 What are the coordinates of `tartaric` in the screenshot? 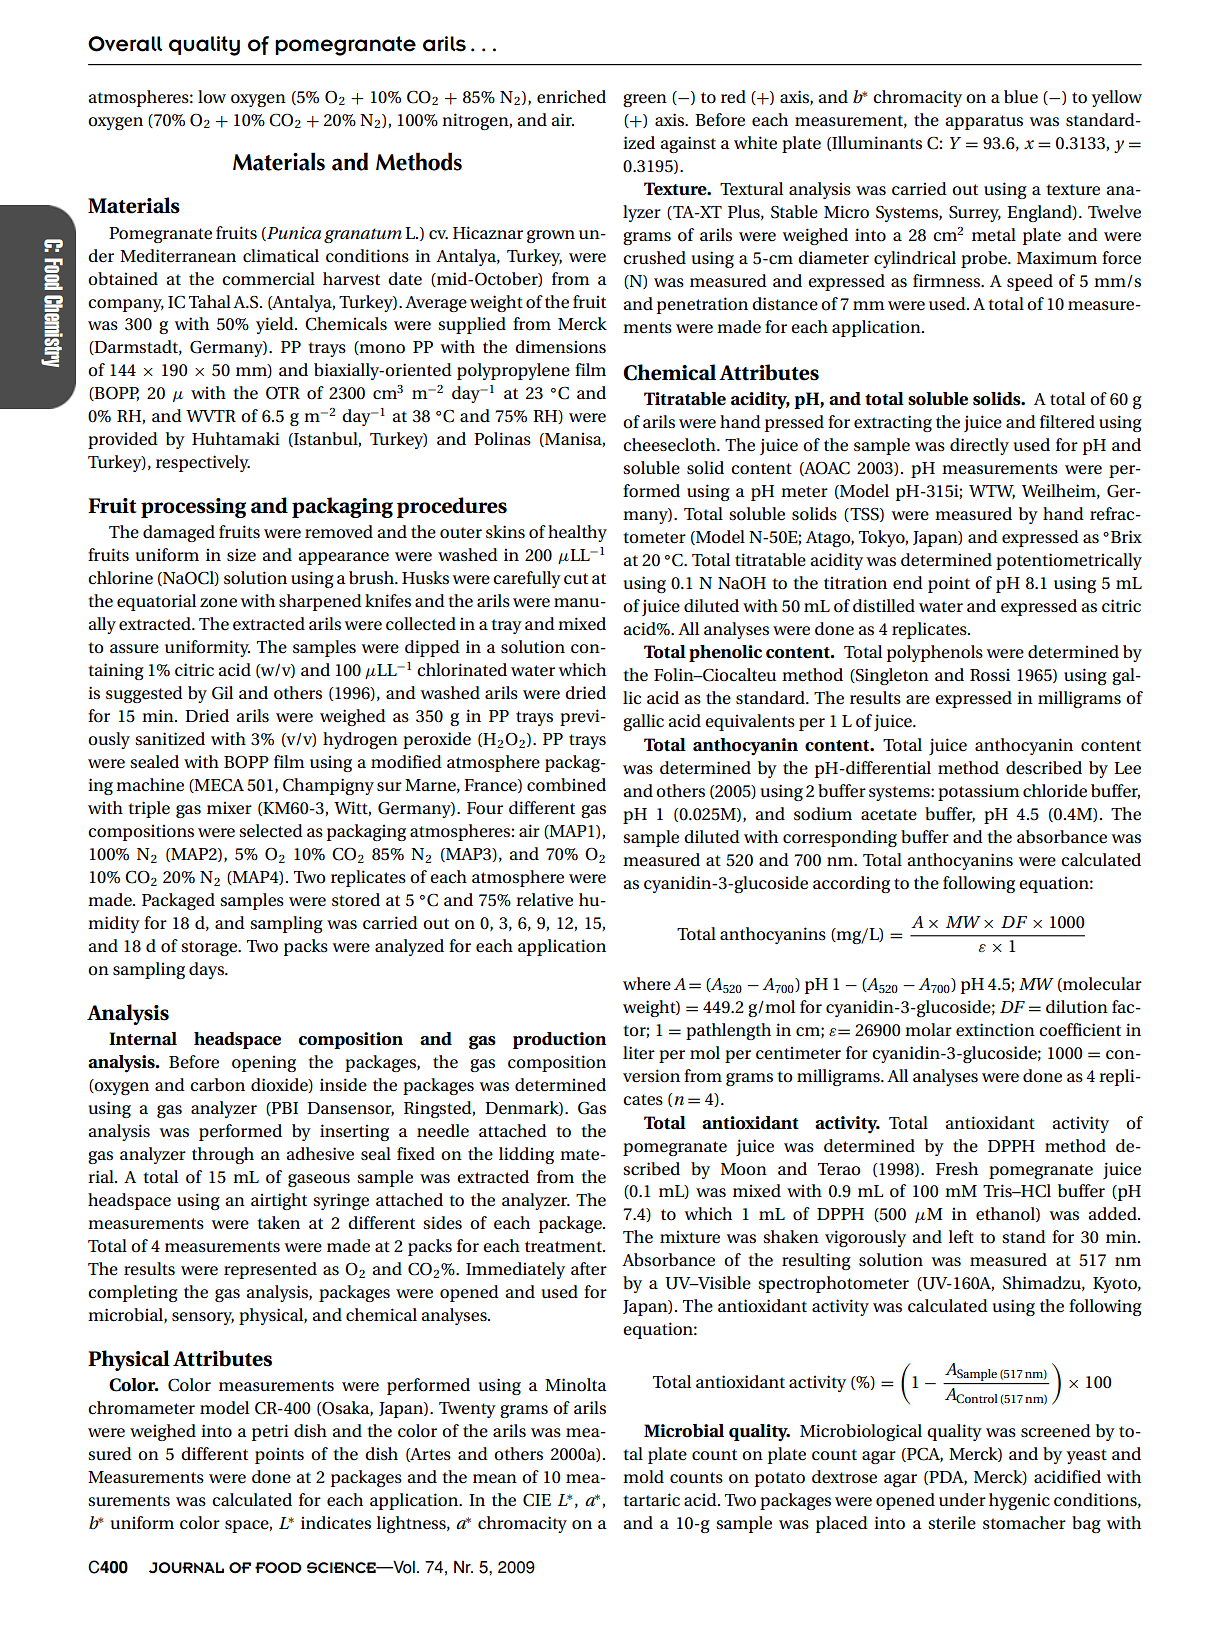 It's located at (651, 1500).
